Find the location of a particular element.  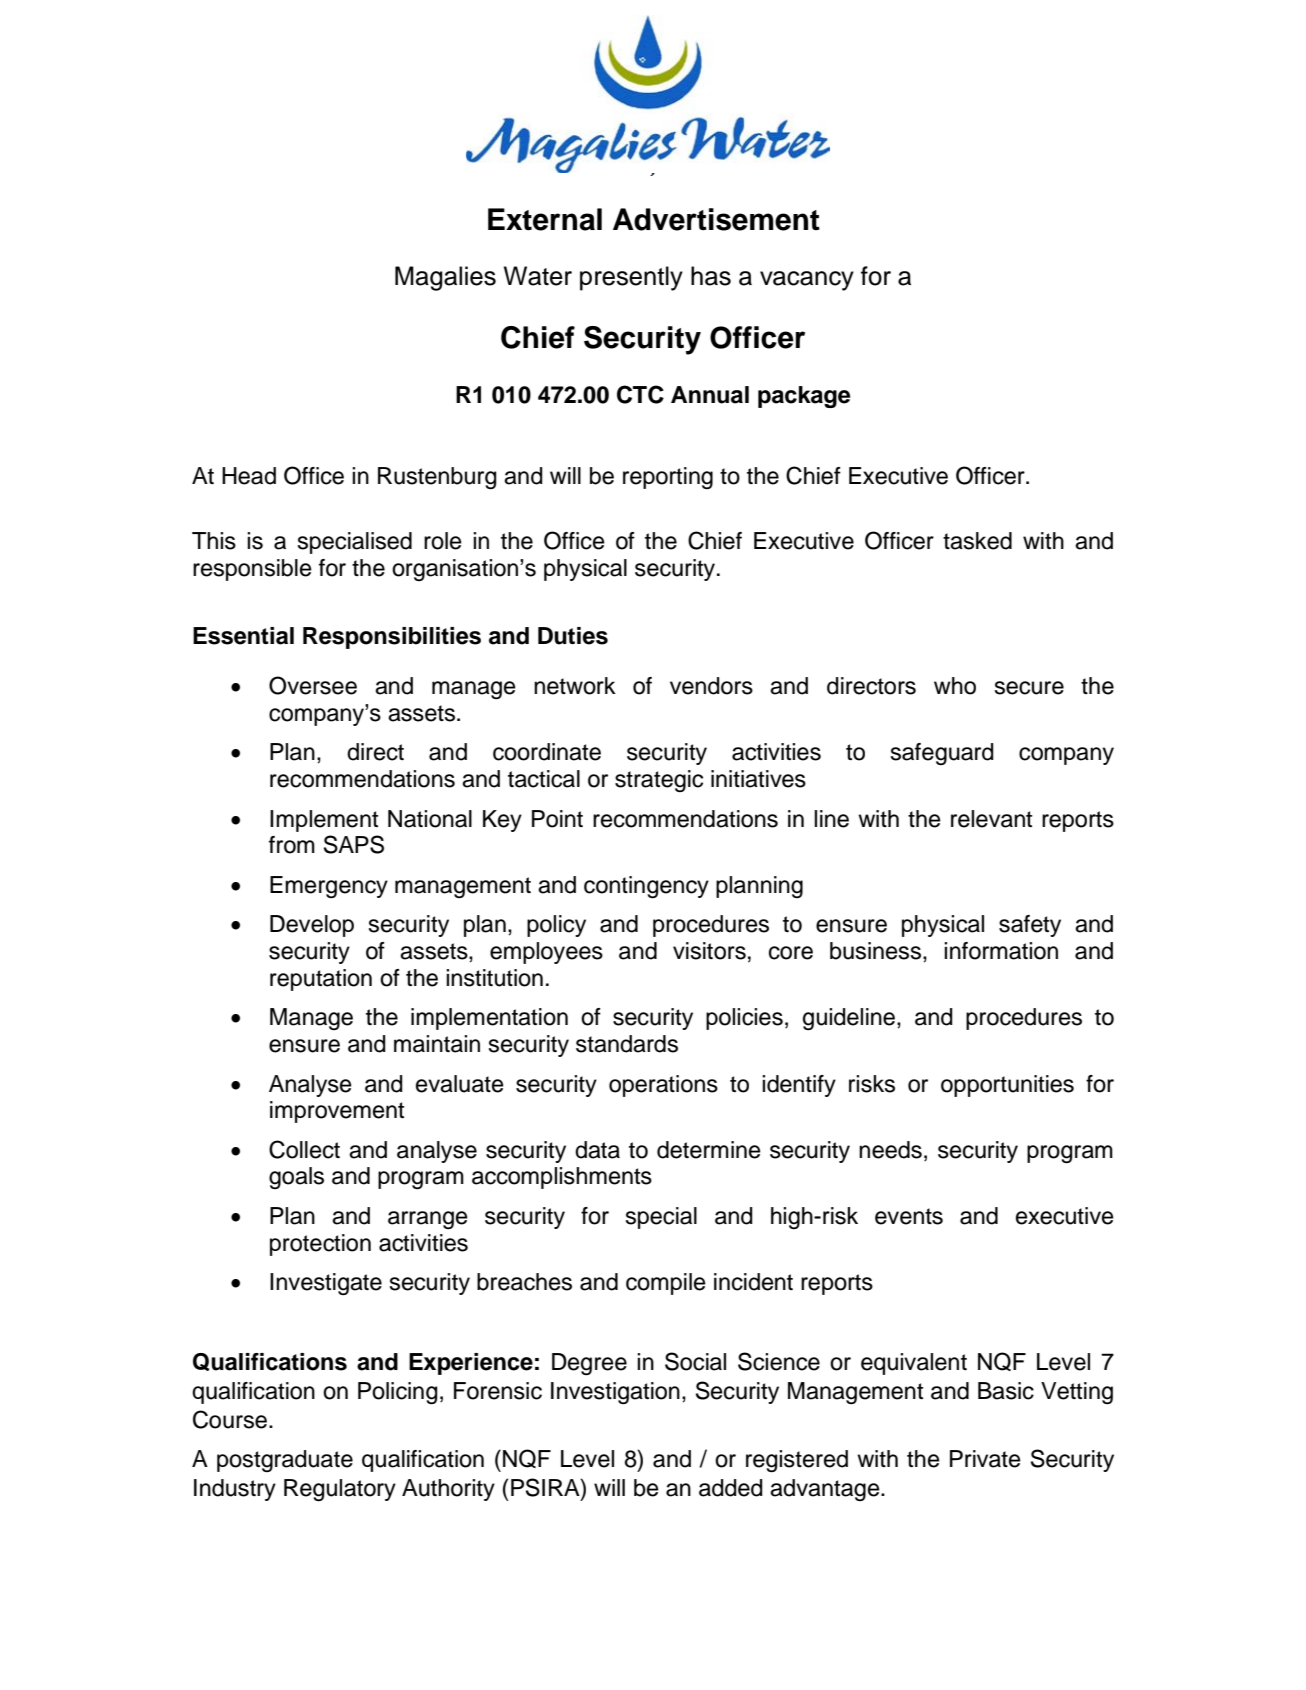

postgraduate is located at coordinates (285, 1461).
